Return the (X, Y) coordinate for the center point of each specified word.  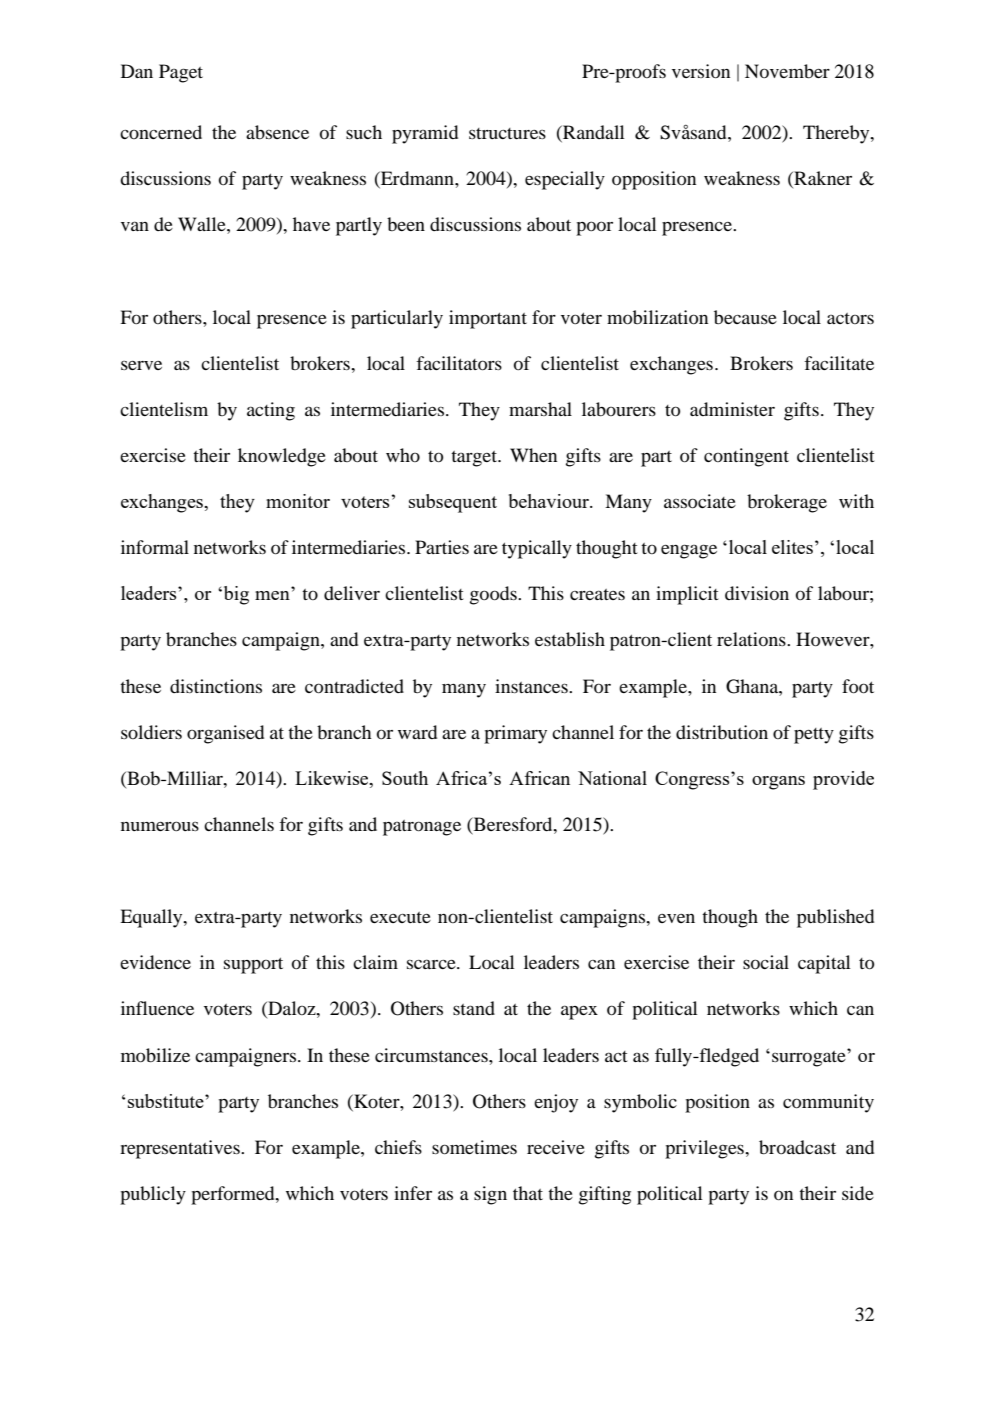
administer (732, 409)
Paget (181, 73)
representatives (181, 1149)
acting (271, 411)
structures (507, 133)
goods (494, 595)
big (235, 595)
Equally (152, 918)
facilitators (459, 363)
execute (400, 917)
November (787, 71)
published (835, 918)
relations (752, 639)
